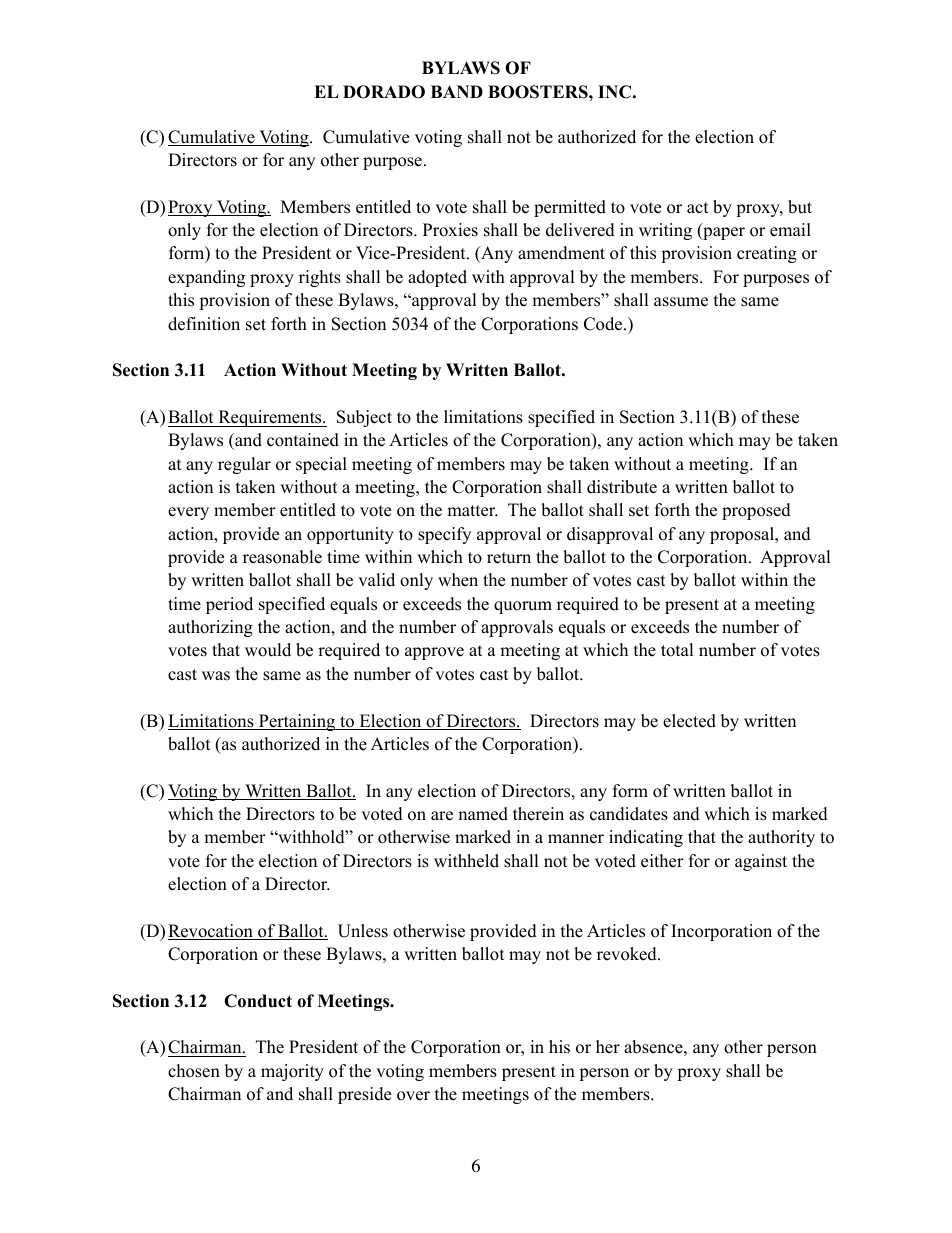 The height and width of the document is (1233, 952). Describe the element at coordinates (268, 650) in the document. I see `would` at that location.
